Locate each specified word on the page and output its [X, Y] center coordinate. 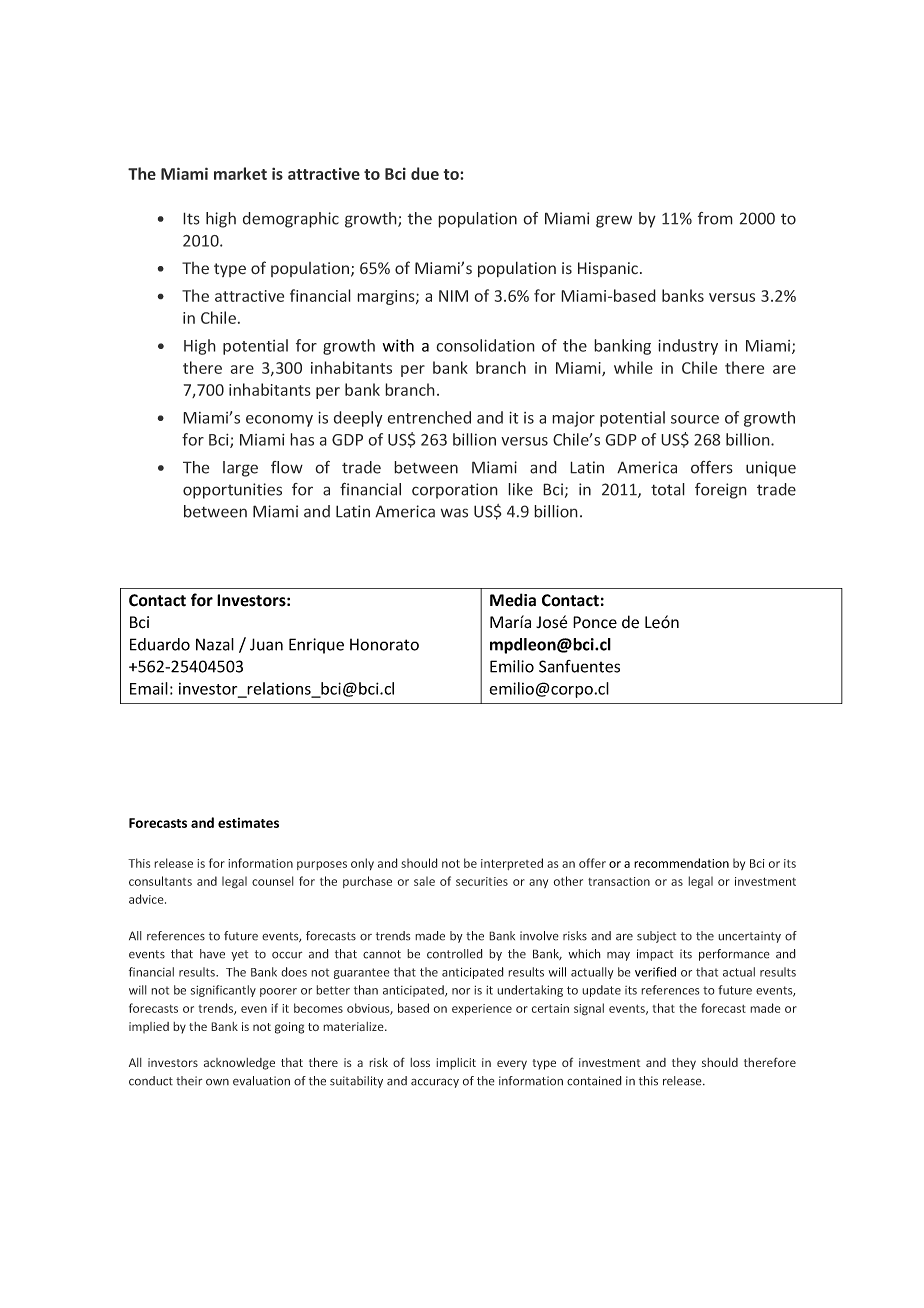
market [240, 173]
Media [513, 600]
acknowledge [239, 1064]
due [425, 173]
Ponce [595, 622]
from [715, 218]
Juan [266, 644]
